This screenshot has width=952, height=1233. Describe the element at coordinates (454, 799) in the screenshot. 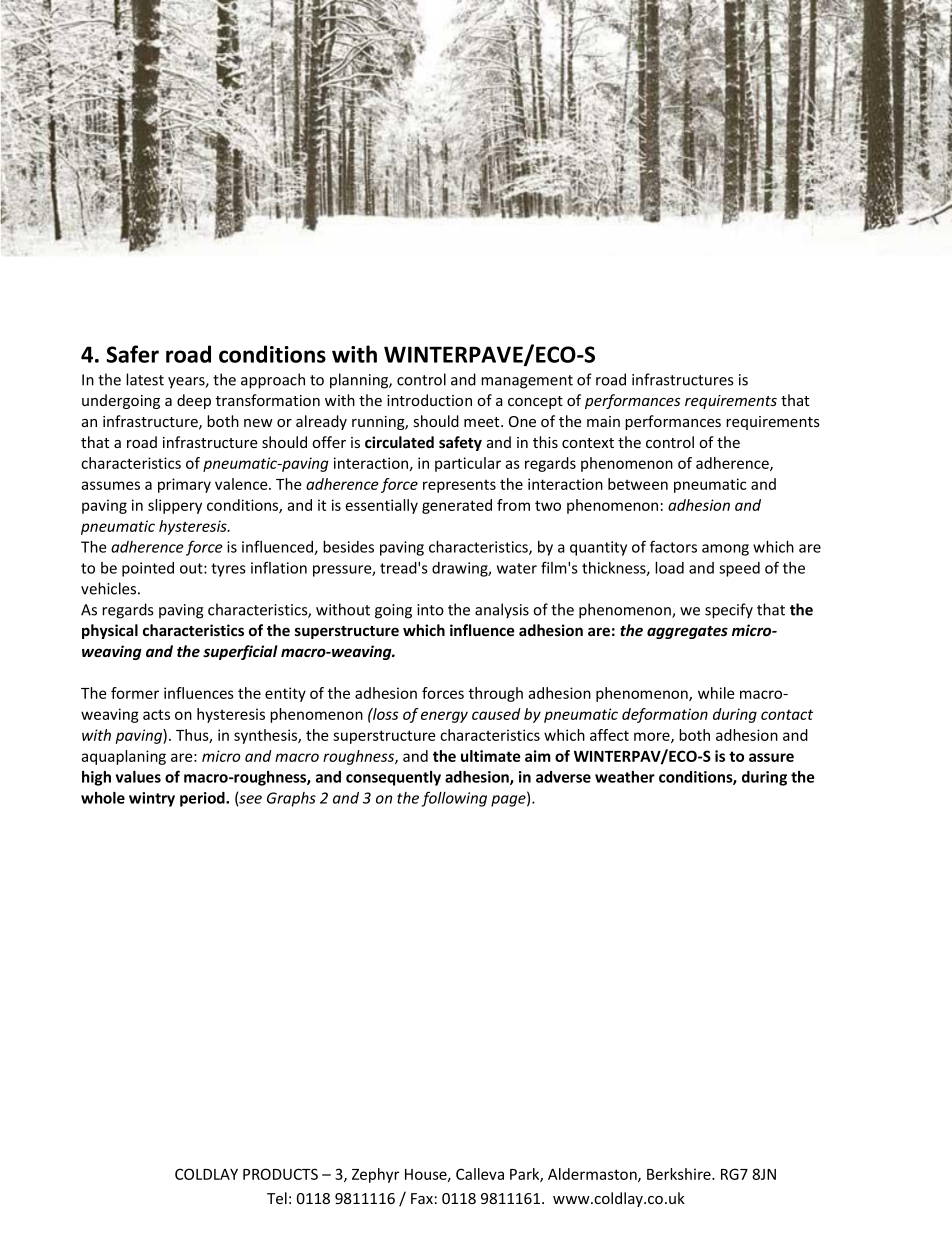

I see `following` at that location.
